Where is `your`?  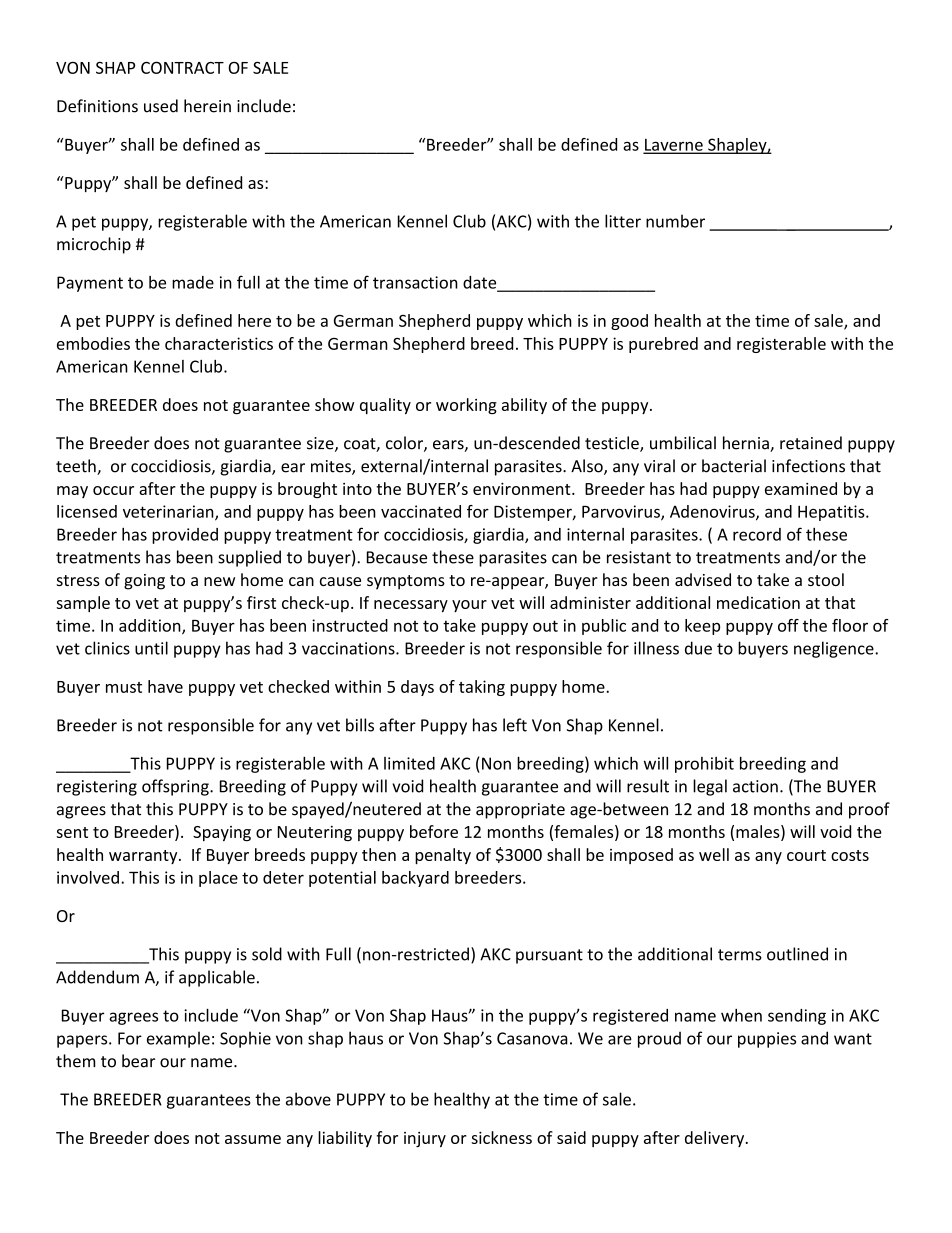
your is located at coordinates (469, 606).
